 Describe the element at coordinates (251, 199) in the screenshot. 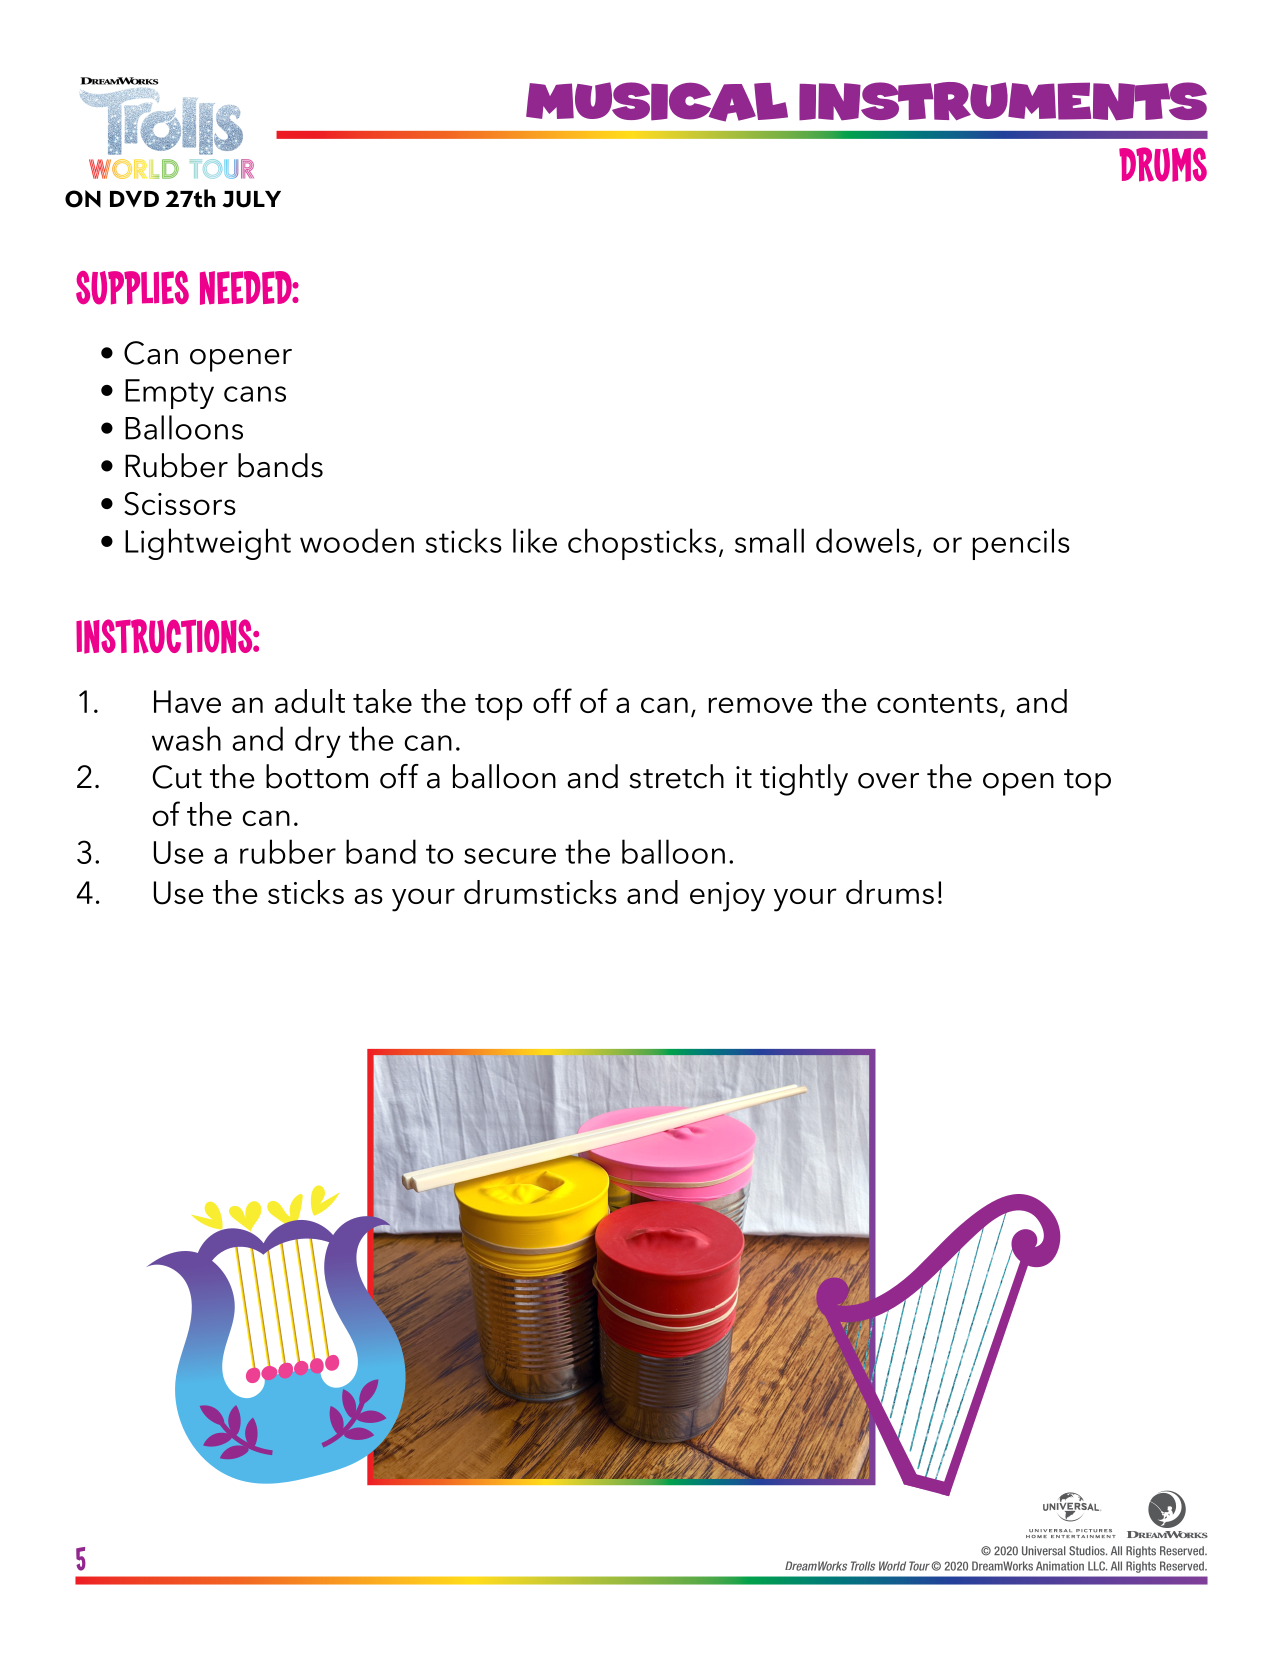

I see `JULY` at that location.
